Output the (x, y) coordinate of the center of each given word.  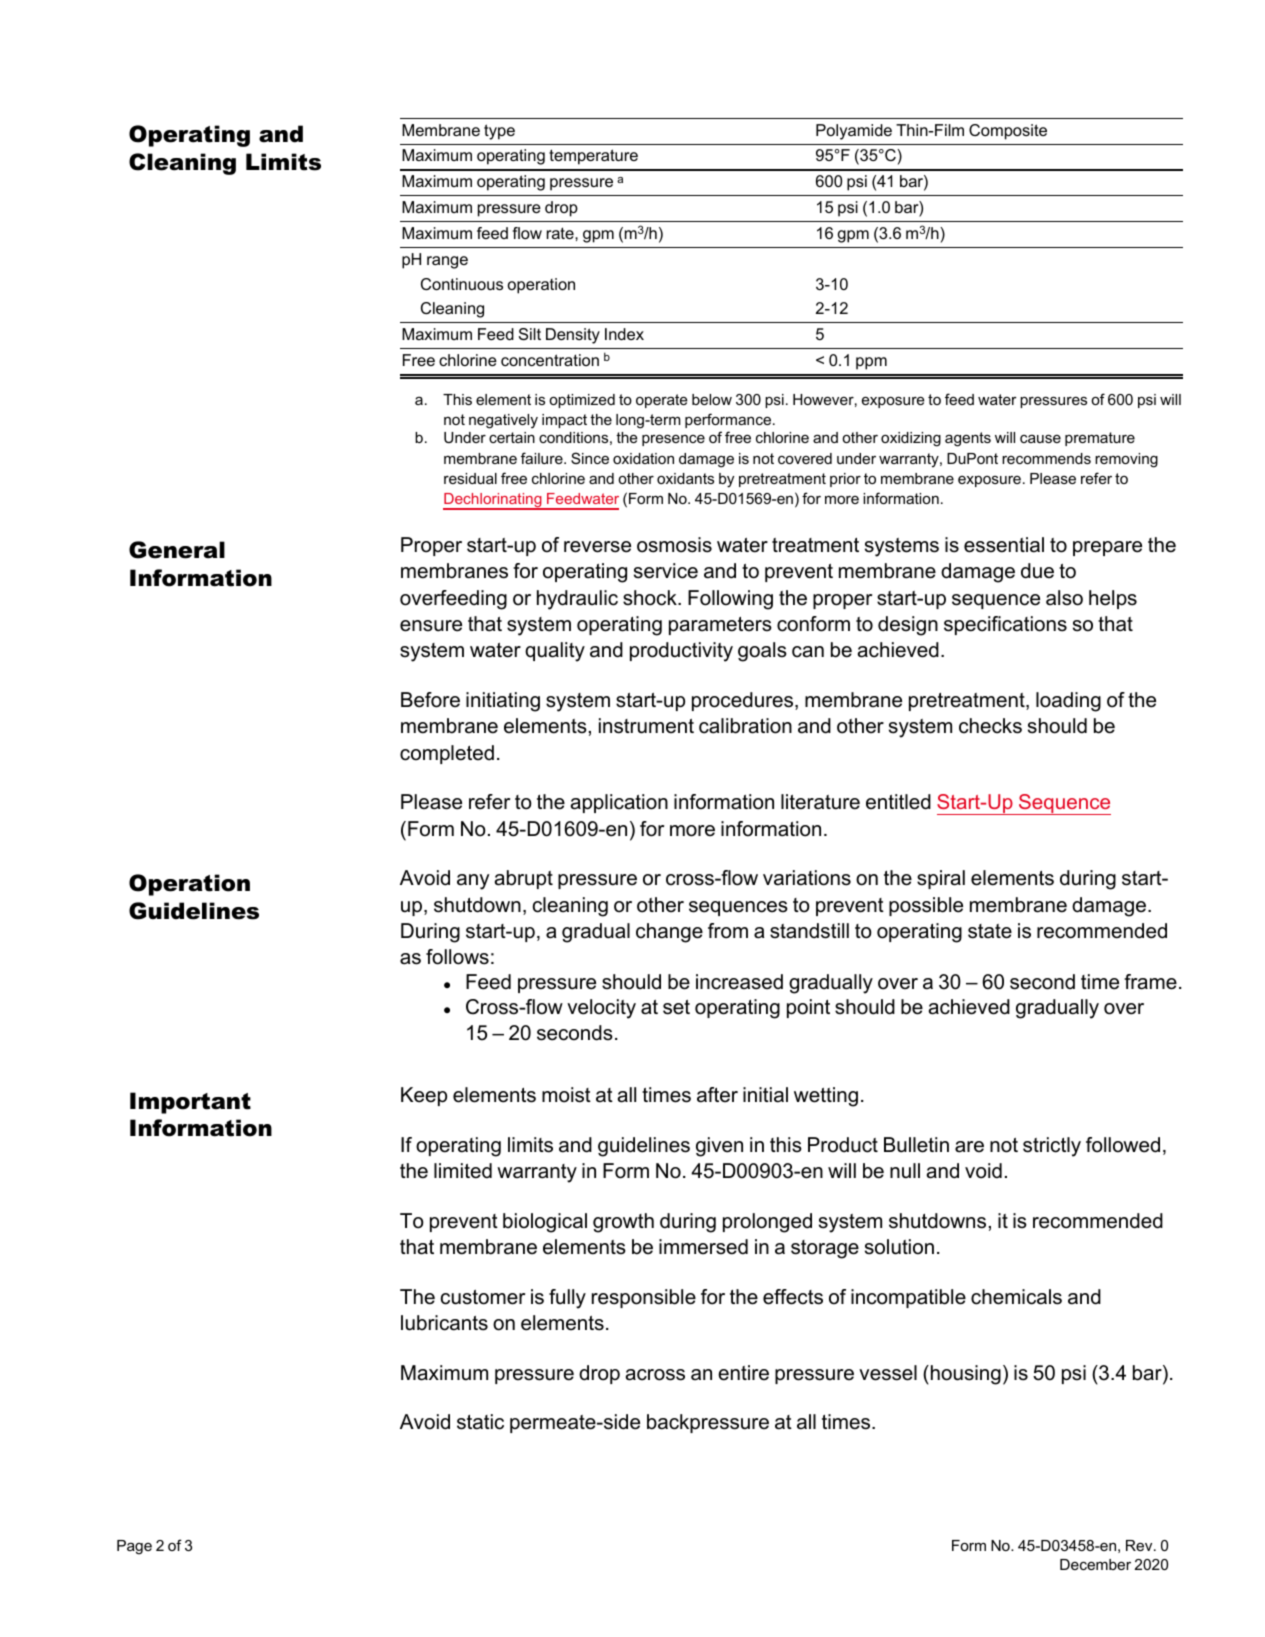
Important (190, 1103)
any (473, 882)
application (619, 803)
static (480, 1422)
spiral (941, 879)
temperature (593, 157)
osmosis (674, 545)
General (177, 550)
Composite (1008, 132)
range (447, 262)
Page (134, 1547)
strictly (1052, 1147)
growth (623, 1223)
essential (1004, 545)
